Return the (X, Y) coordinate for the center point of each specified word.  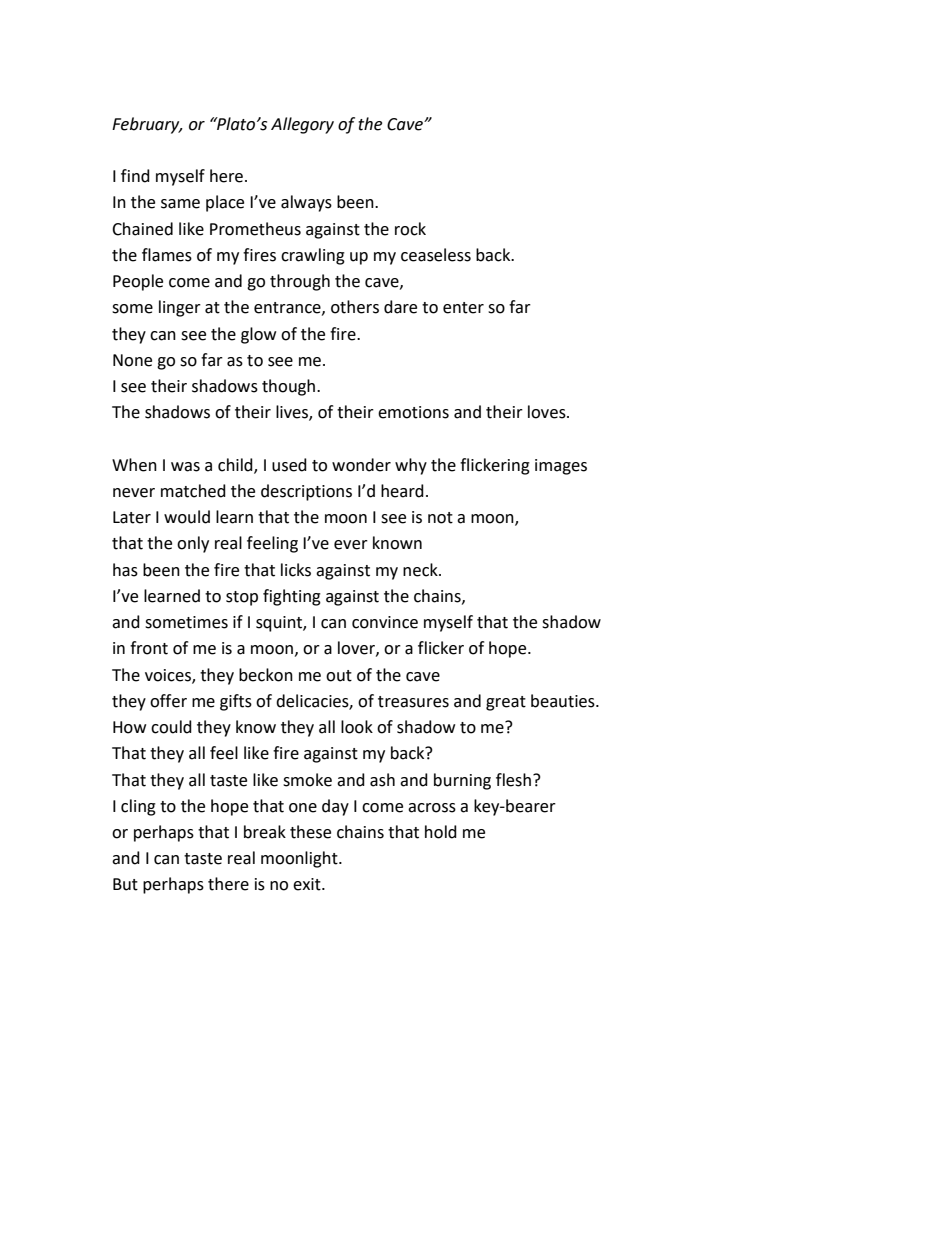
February (147, 125)
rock (410, 229)
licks (296, 570)
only (193, 544)
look (357, 727)
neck (421, 570)
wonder (361, 465)
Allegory (302, 125)
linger (180, 308)
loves (548, 412)
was (185, 467)
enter (463, 308)
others (355, 307)
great (506, 703)
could (171, 727)
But (125, 884)
